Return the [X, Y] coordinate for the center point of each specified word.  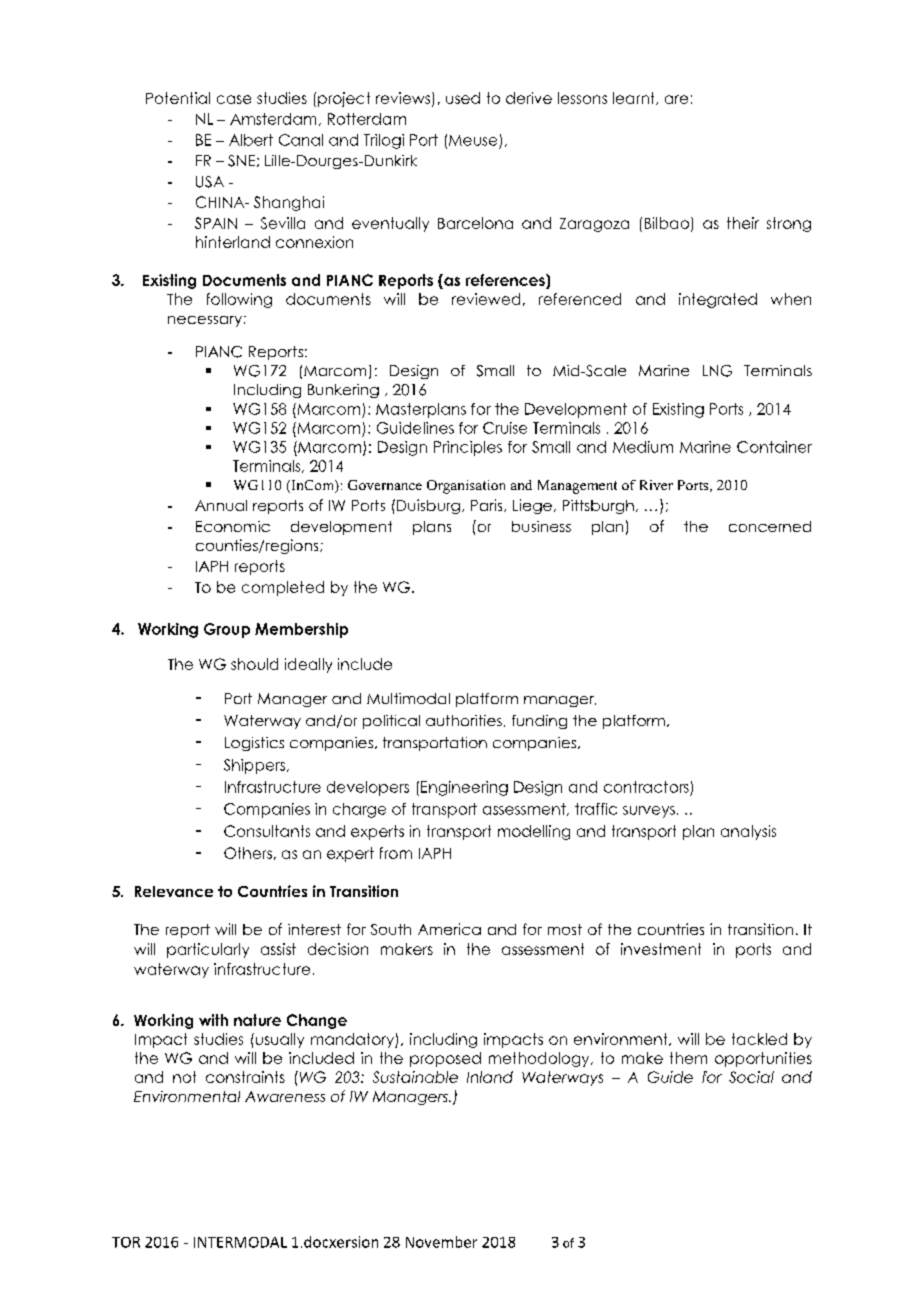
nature [257, 1020]
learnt [635, 98]
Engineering [464, 788]
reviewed [486, 299]
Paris [488, 505]
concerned [770, 526]
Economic [233, 526]
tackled [759, 1039]
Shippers [256, 766]
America [449, 929]
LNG [717, 371]
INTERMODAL [240, 1242]
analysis [748, 832]
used [463, 98]
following [239, 300]
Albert [251, 140]
